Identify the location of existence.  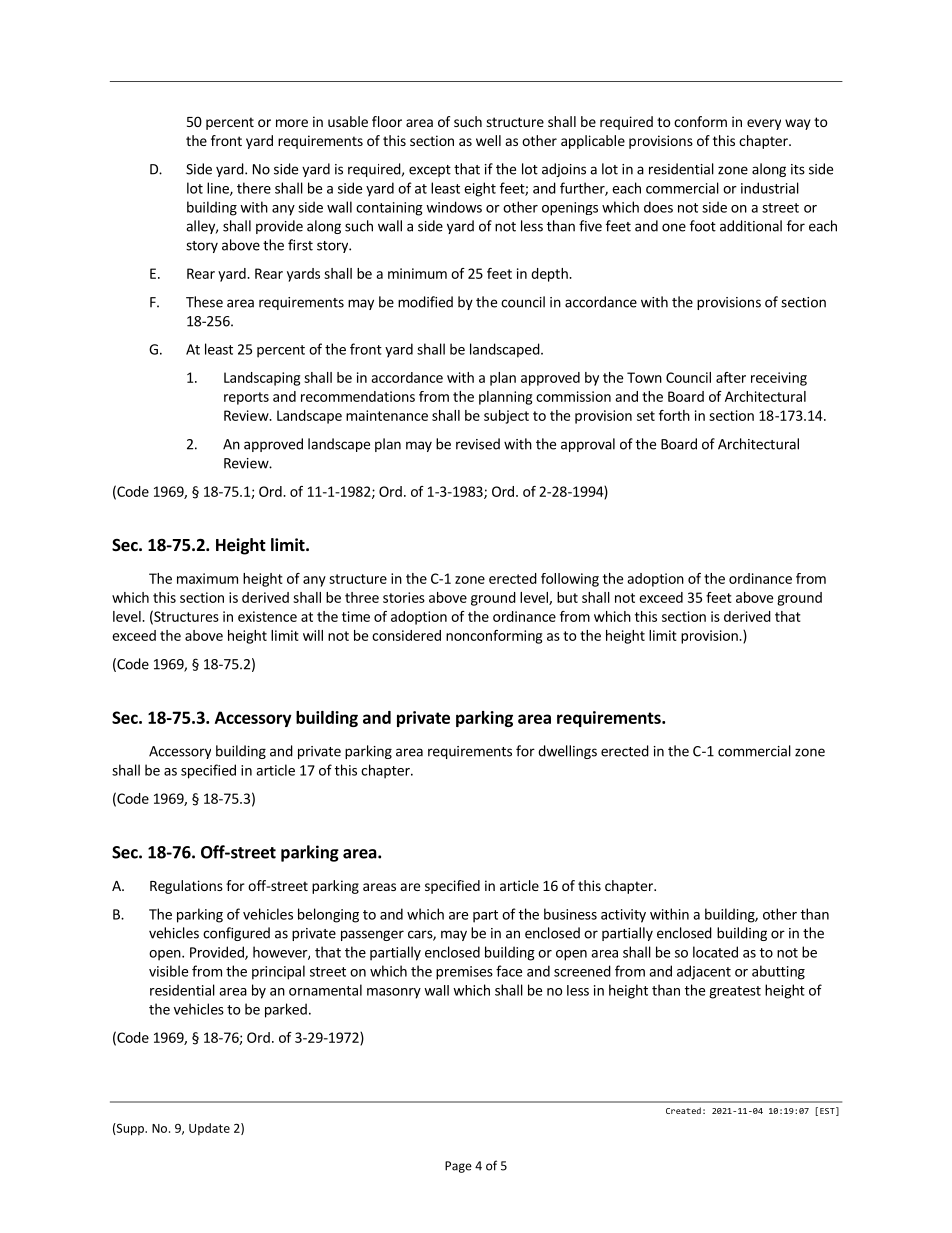
(267, 616).
